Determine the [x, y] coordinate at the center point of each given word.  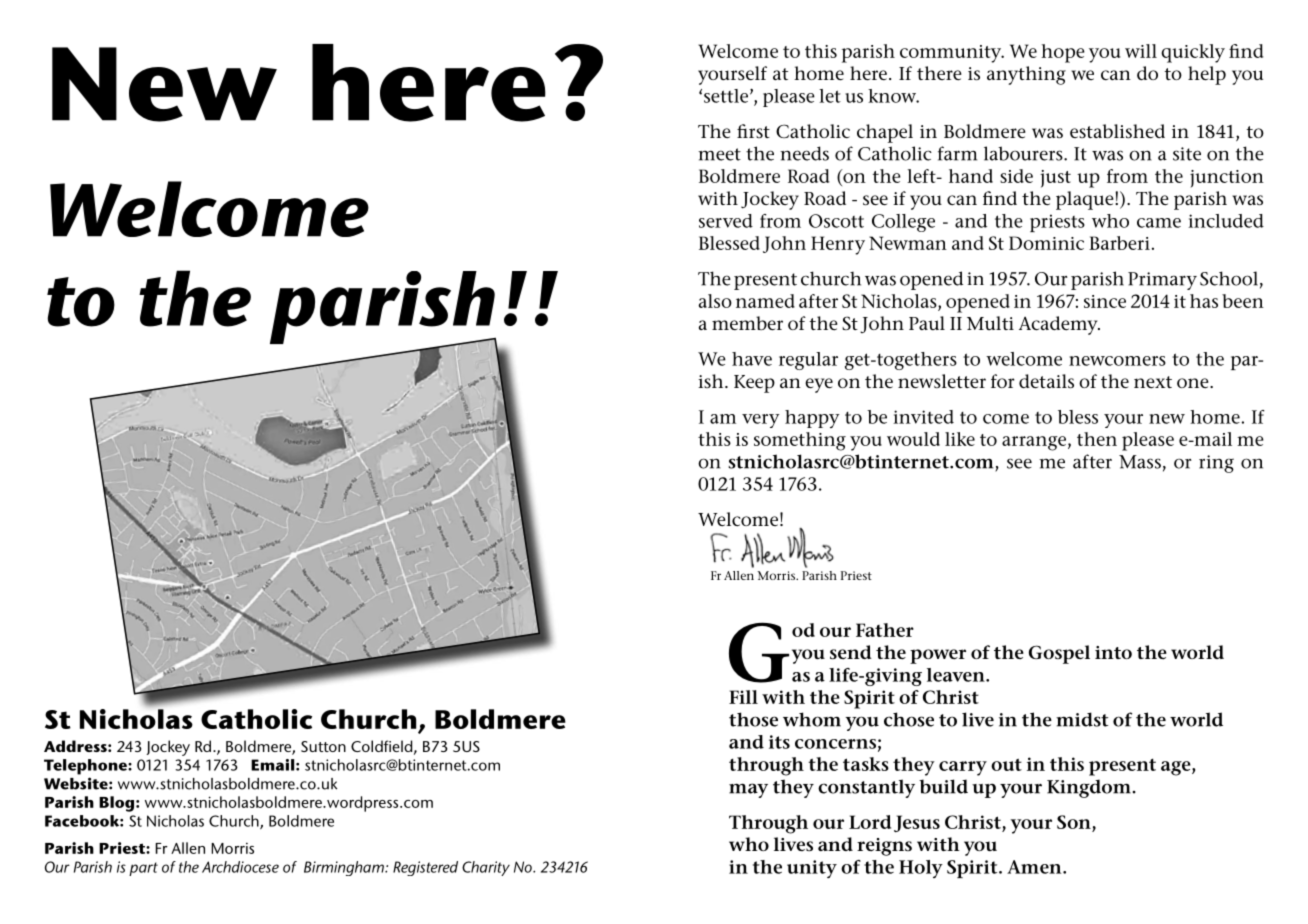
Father [885, 630]
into [1113, 652]
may [748, 790]
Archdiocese [240, 867]
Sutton [323, 746]
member [747, 323]
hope [1063, 53]
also [715, 301]
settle [726, 96]
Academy [1059, 325]
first [753, 131]
